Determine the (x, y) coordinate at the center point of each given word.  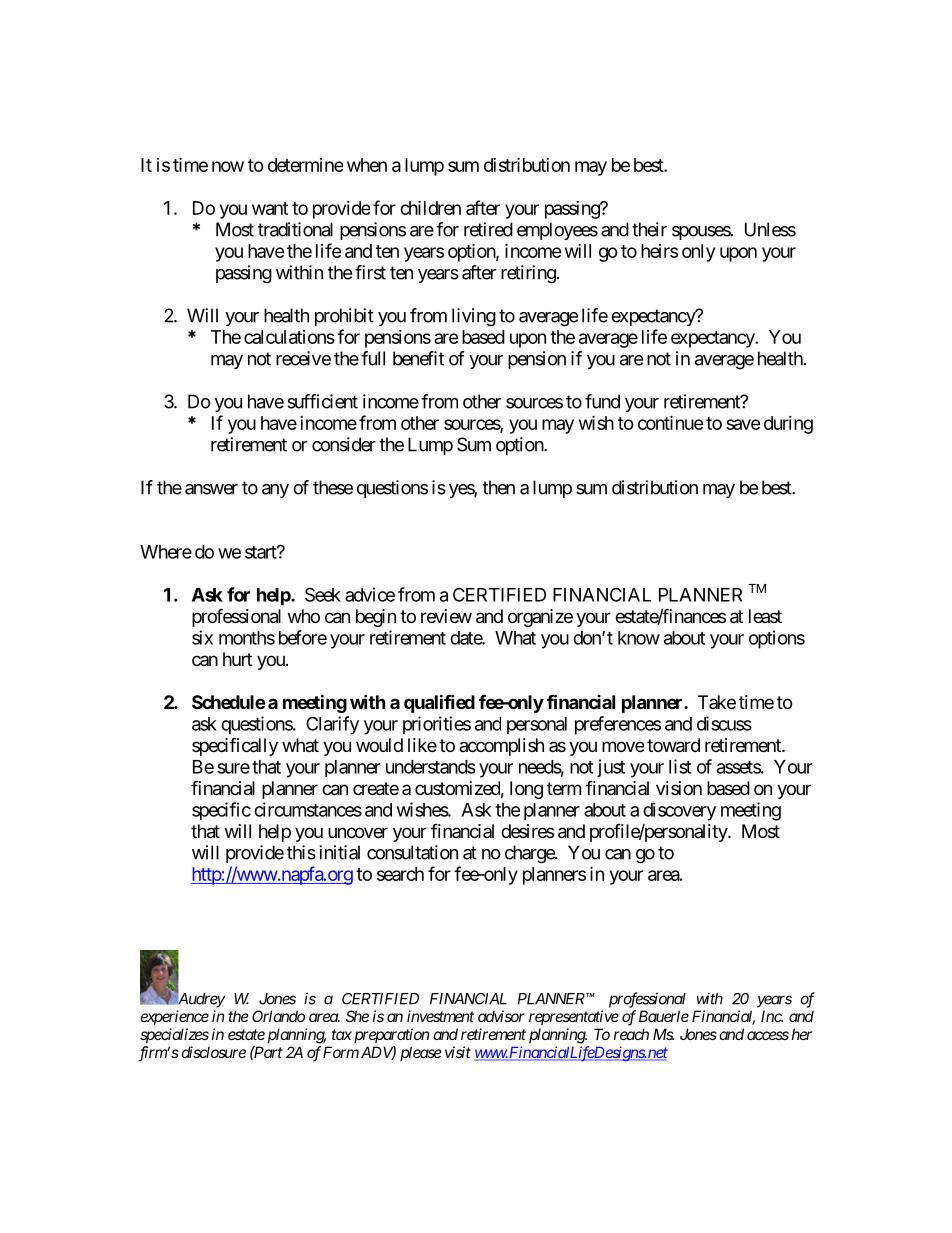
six (202, 637)
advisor (501, 1016)
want (270, 208)
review (446, 616)
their (649, 229)
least (765, 616)
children (430, 207)
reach (631, 1034)
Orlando (278, 1016)
